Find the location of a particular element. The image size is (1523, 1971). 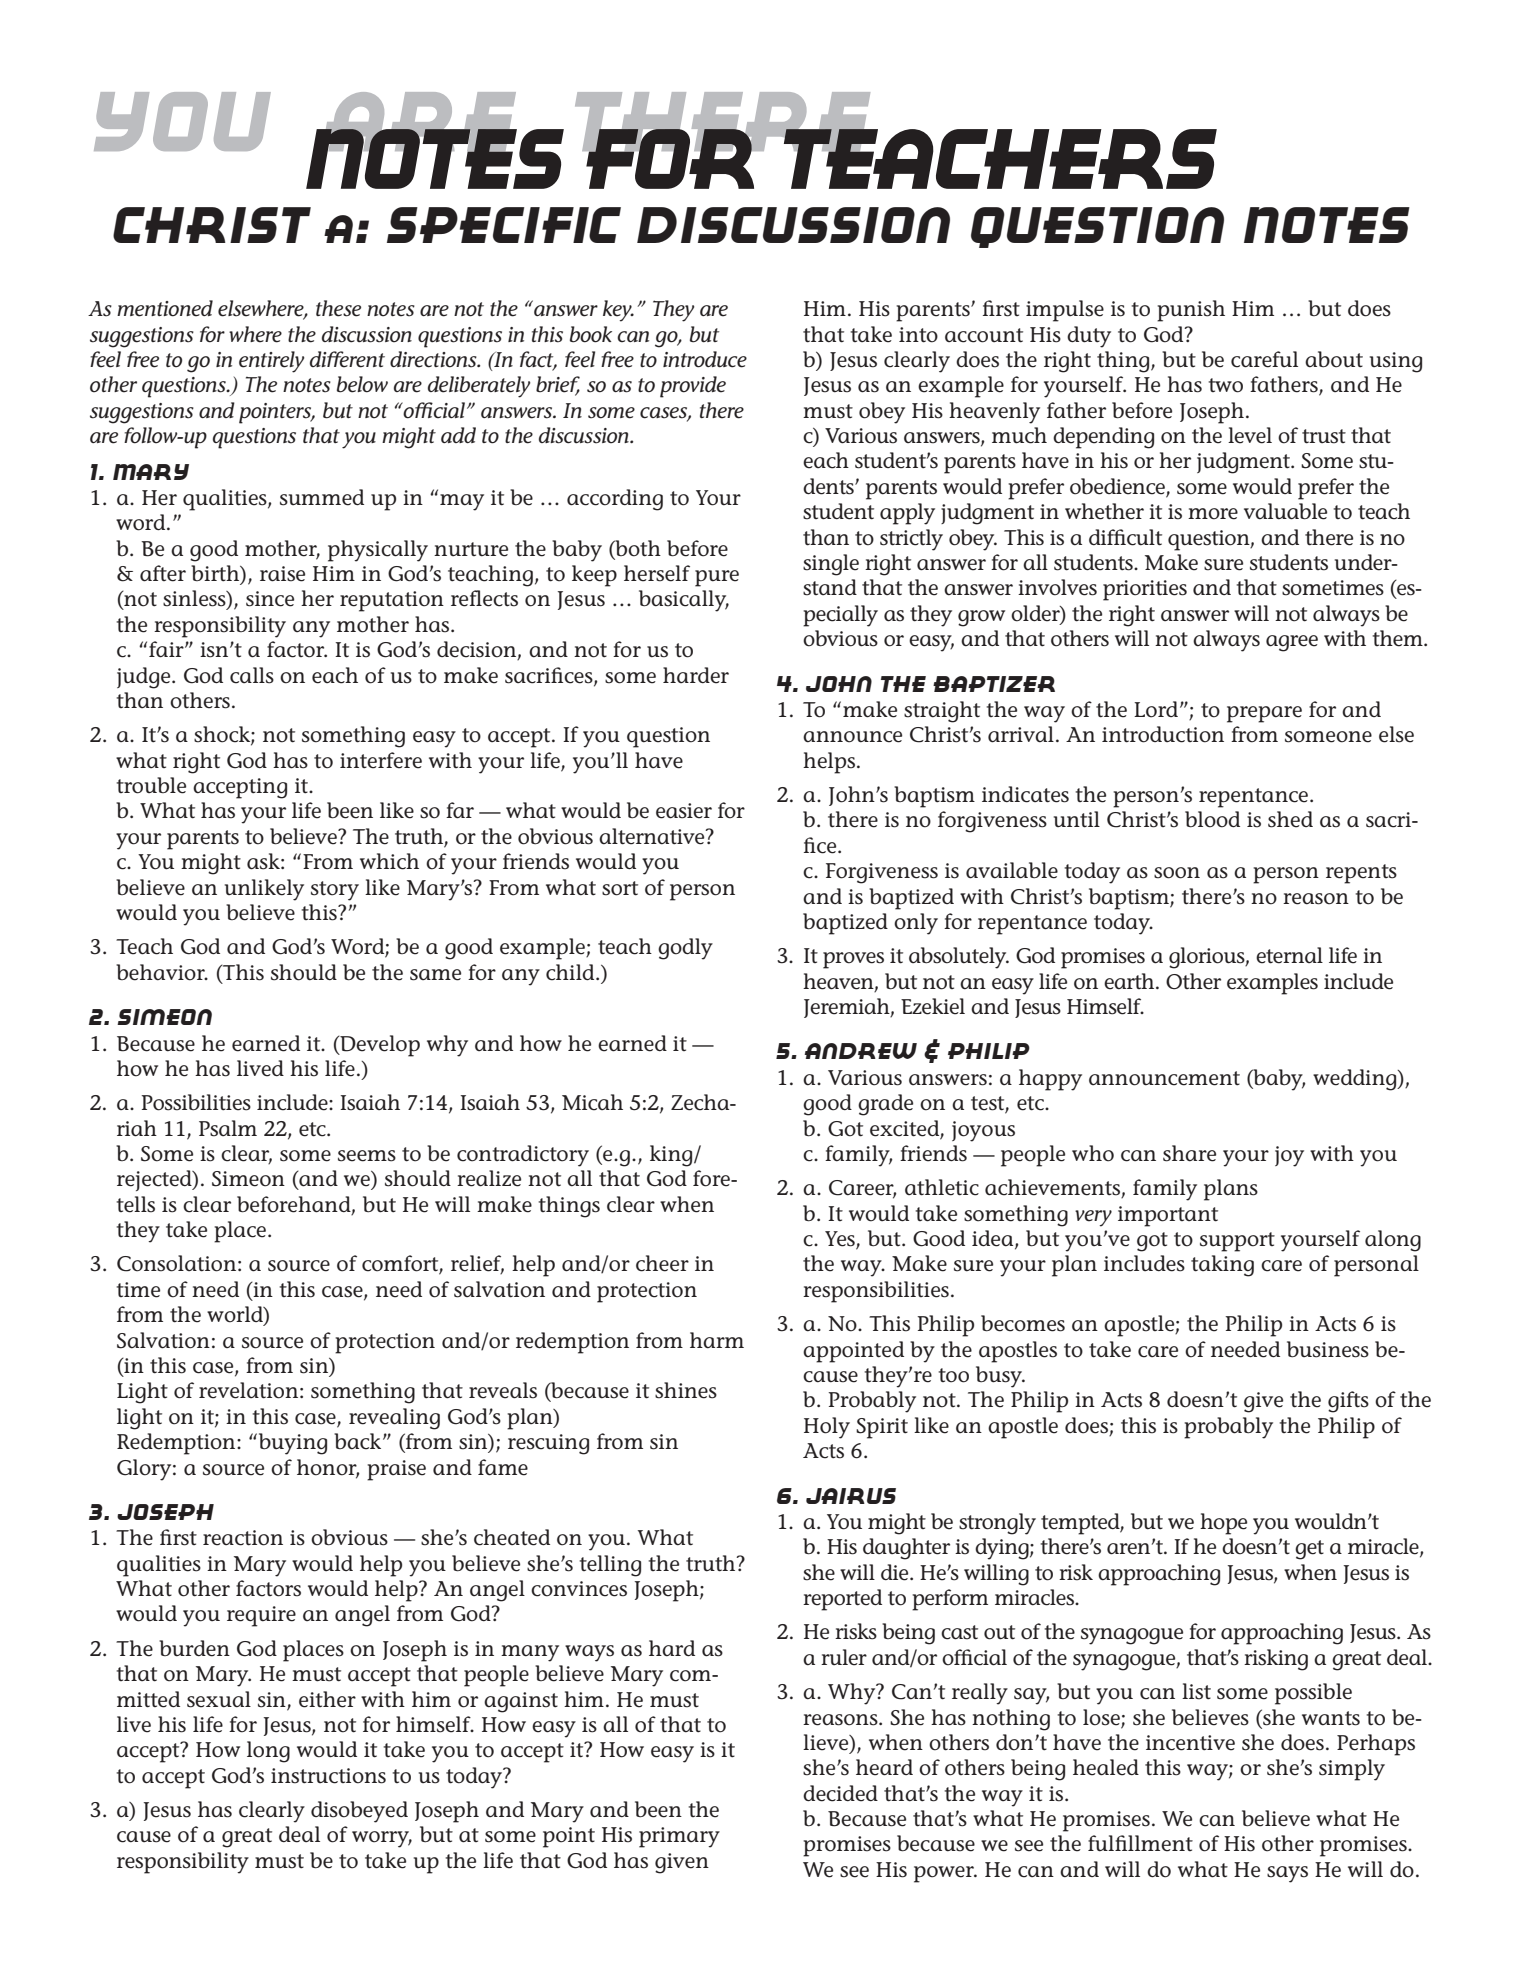

introduce is located at coordinates (705, 359).
